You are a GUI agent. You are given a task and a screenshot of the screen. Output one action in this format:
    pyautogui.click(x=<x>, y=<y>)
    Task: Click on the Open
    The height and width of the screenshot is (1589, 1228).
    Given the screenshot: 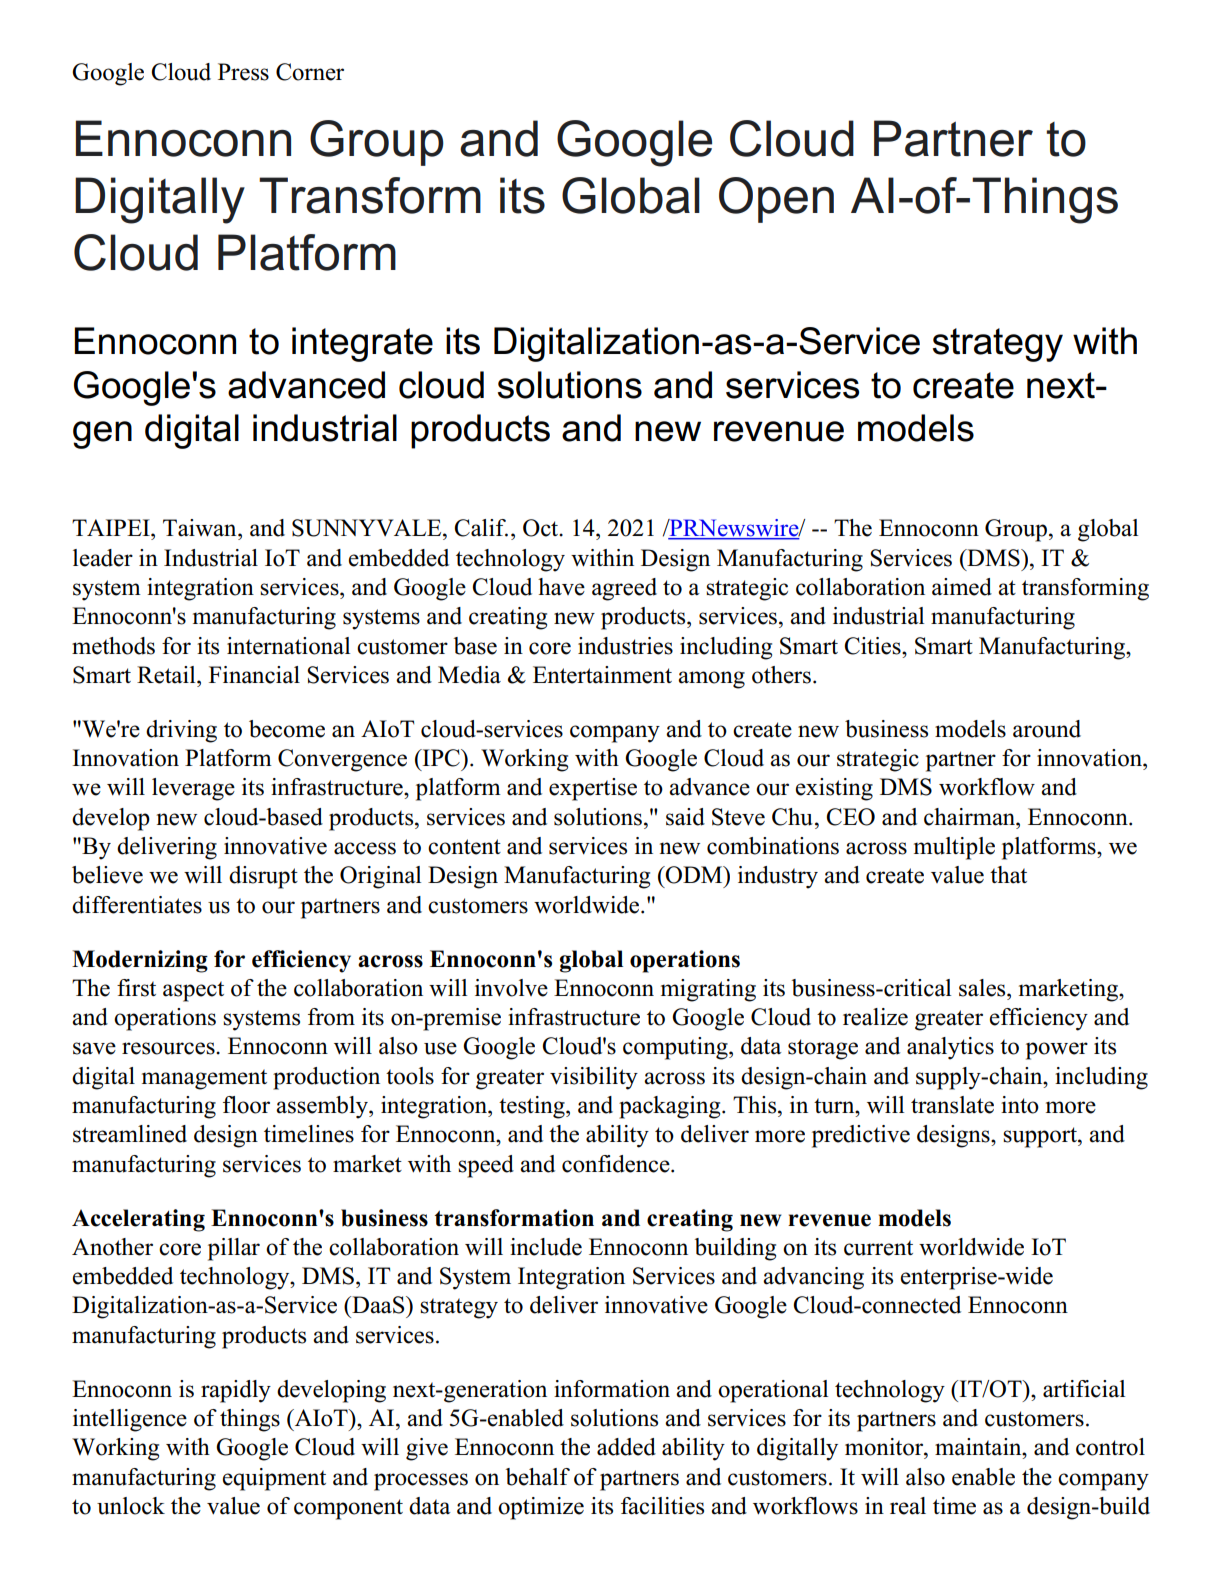 What is the action you would take?
    pyautogui.click(x=776, y=200)
